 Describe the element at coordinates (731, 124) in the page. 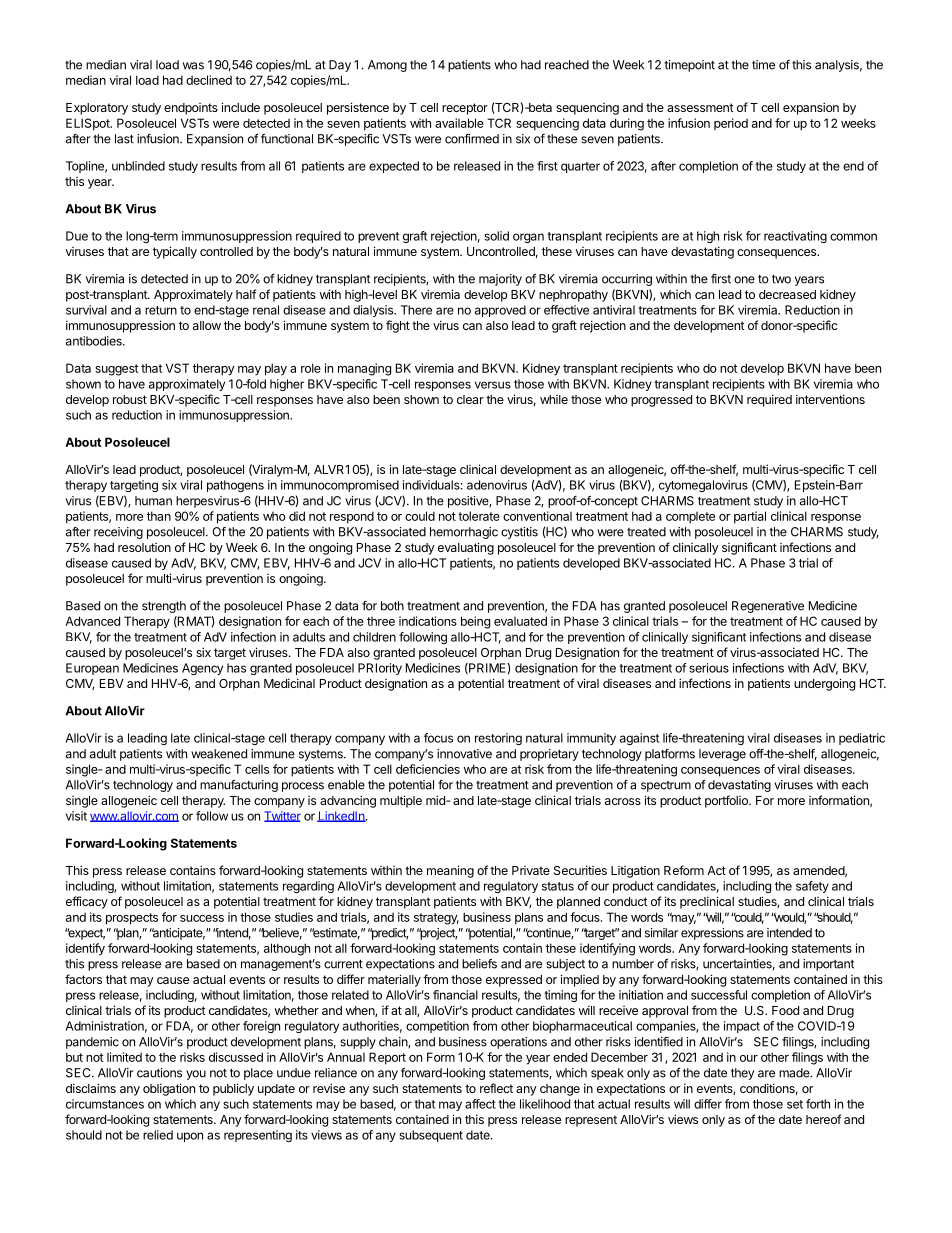

I see `period` at that location.
